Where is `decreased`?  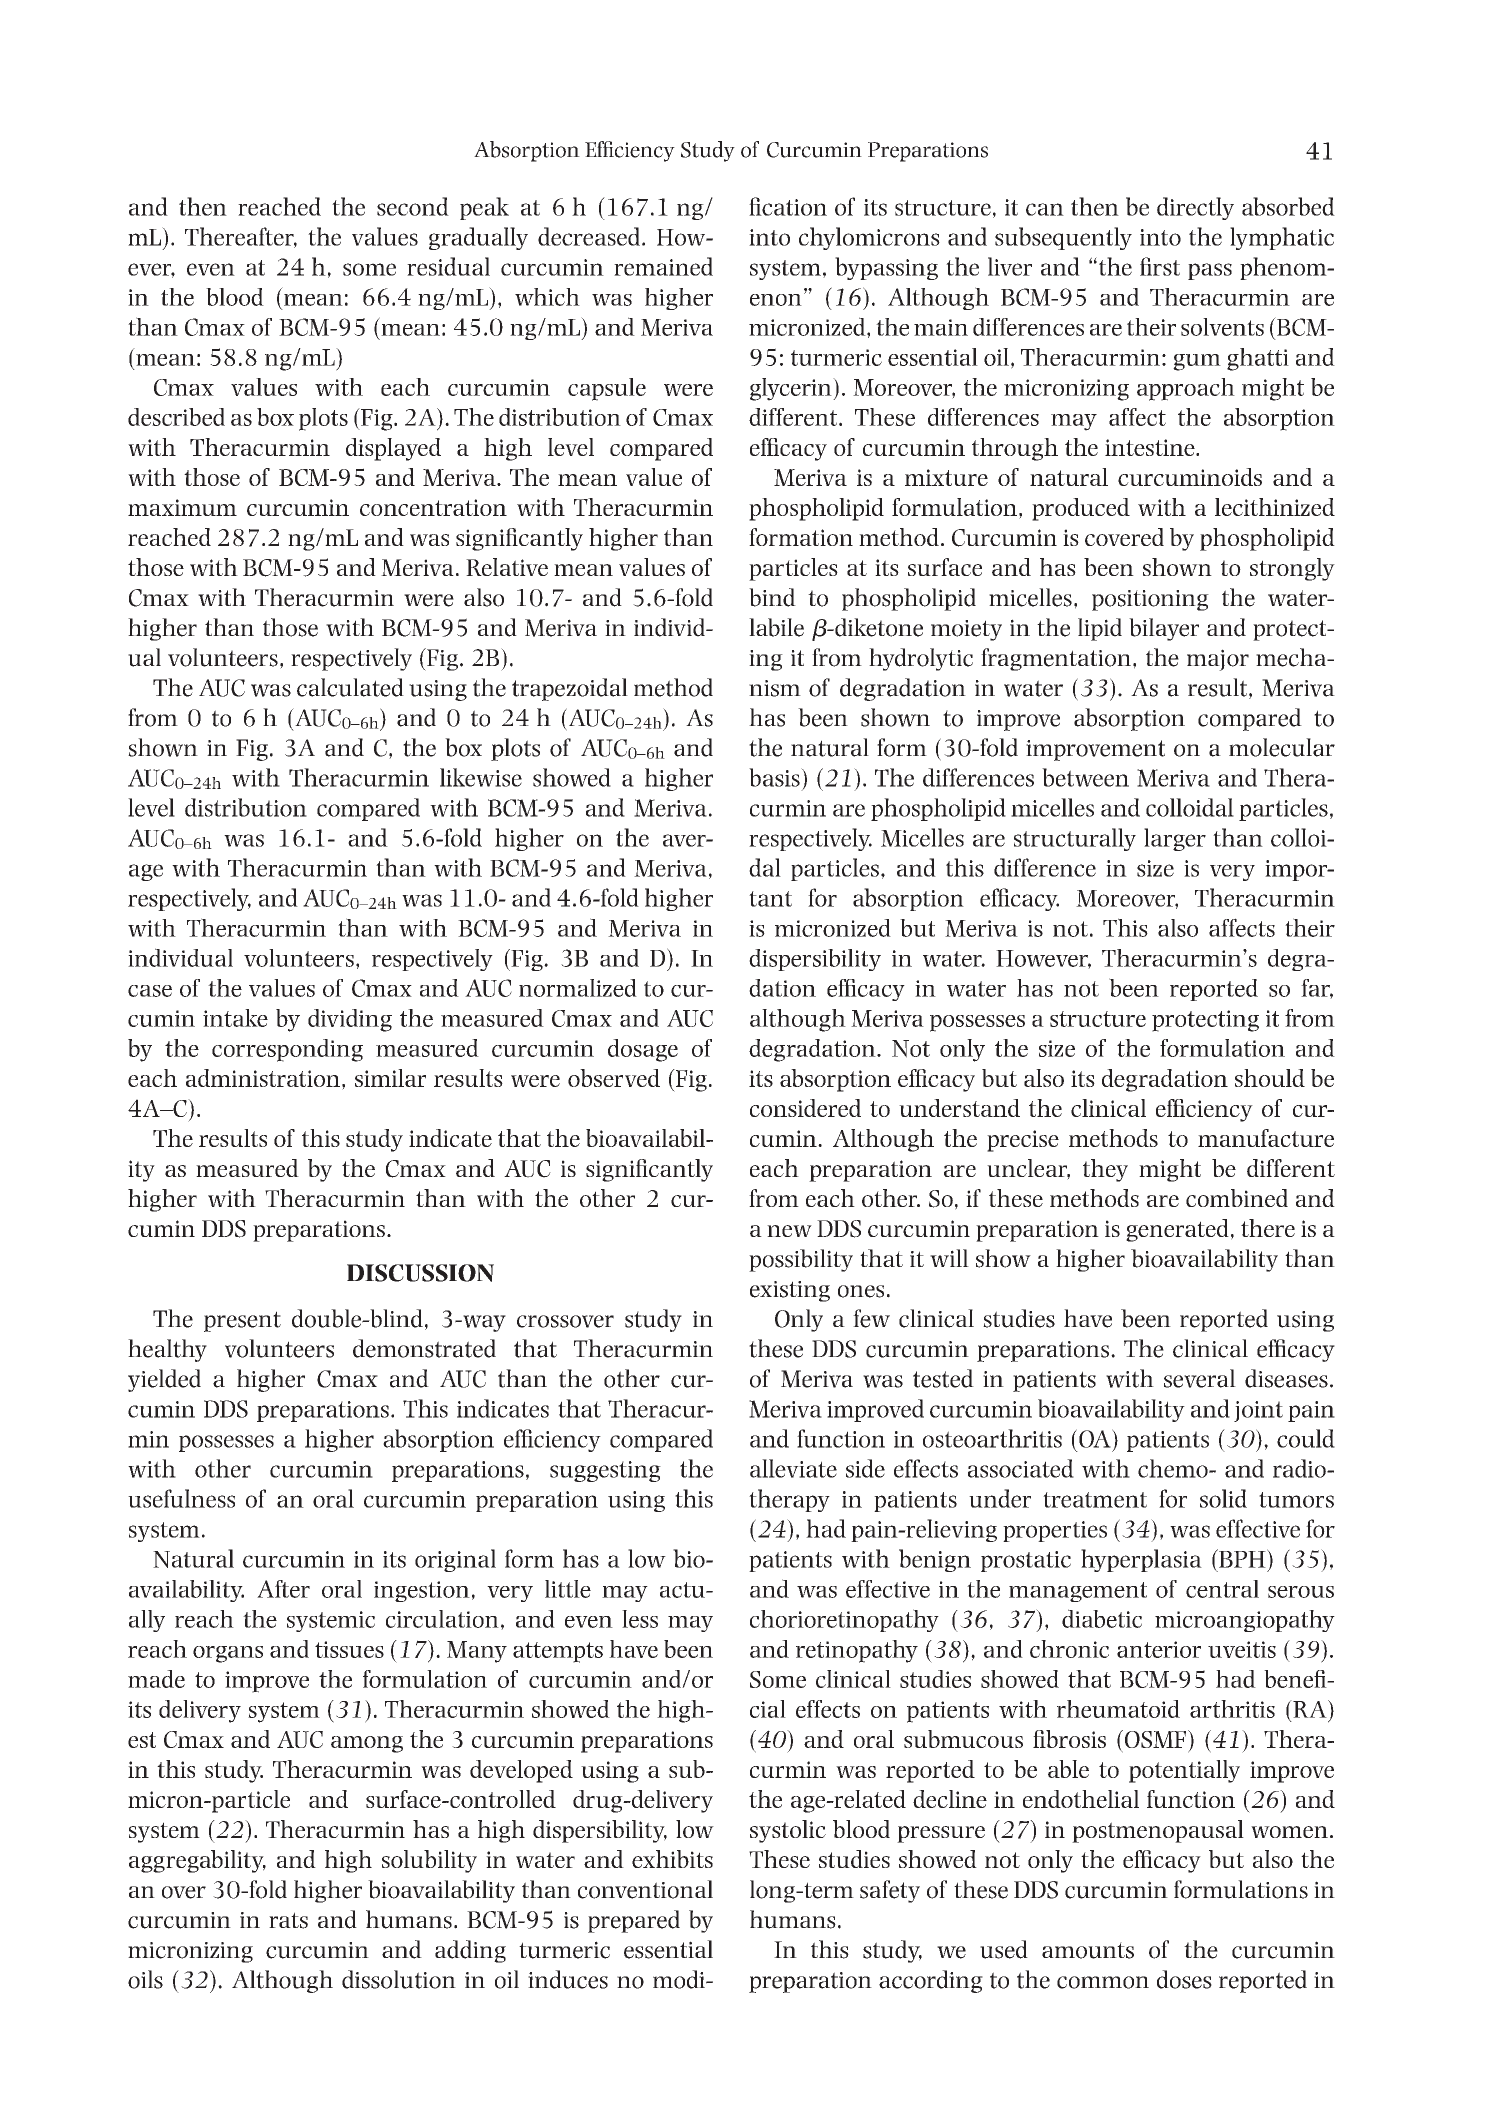
decreased is located at coordinates (589, 236).
